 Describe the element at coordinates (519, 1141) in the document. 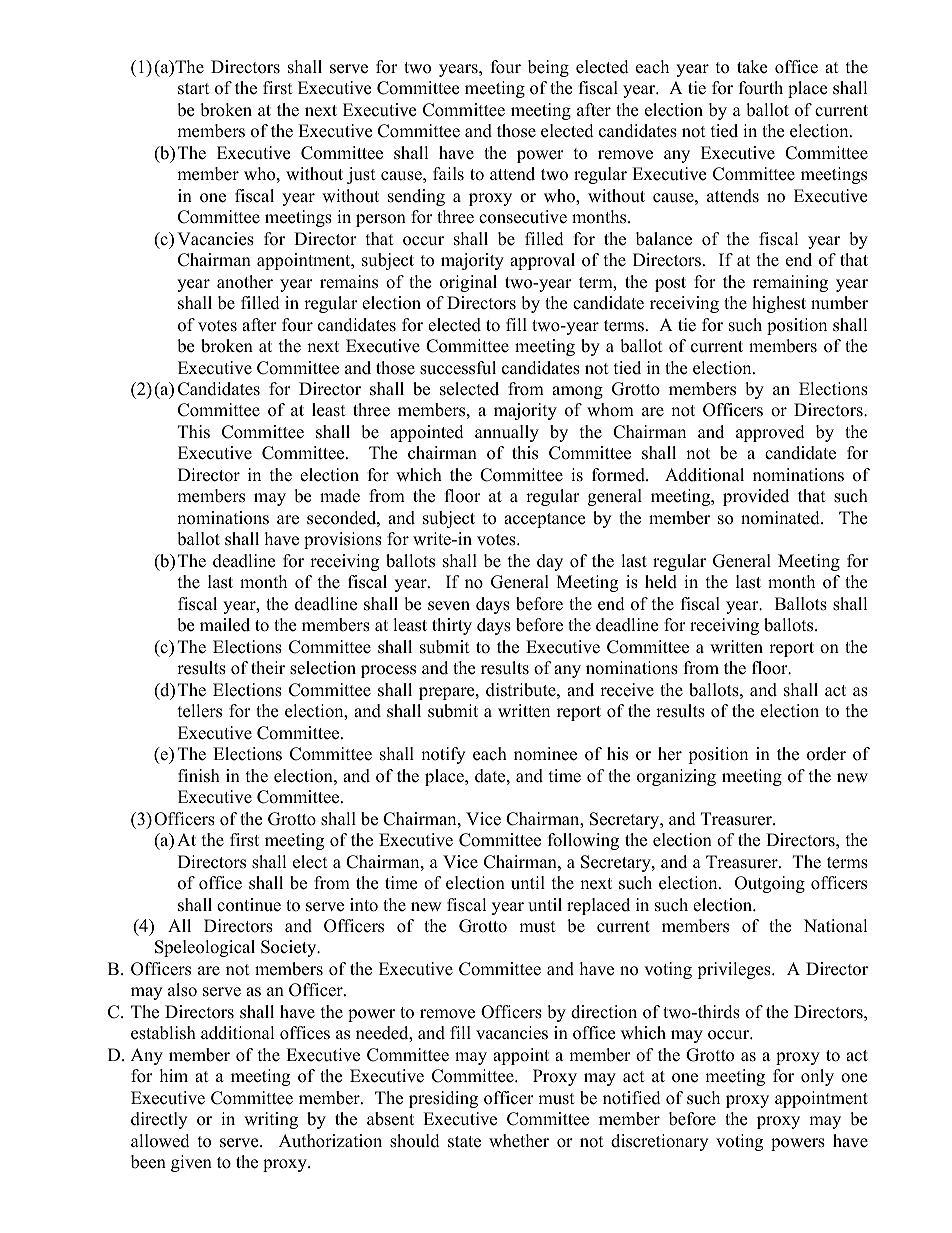

I see `whether` at that location.
